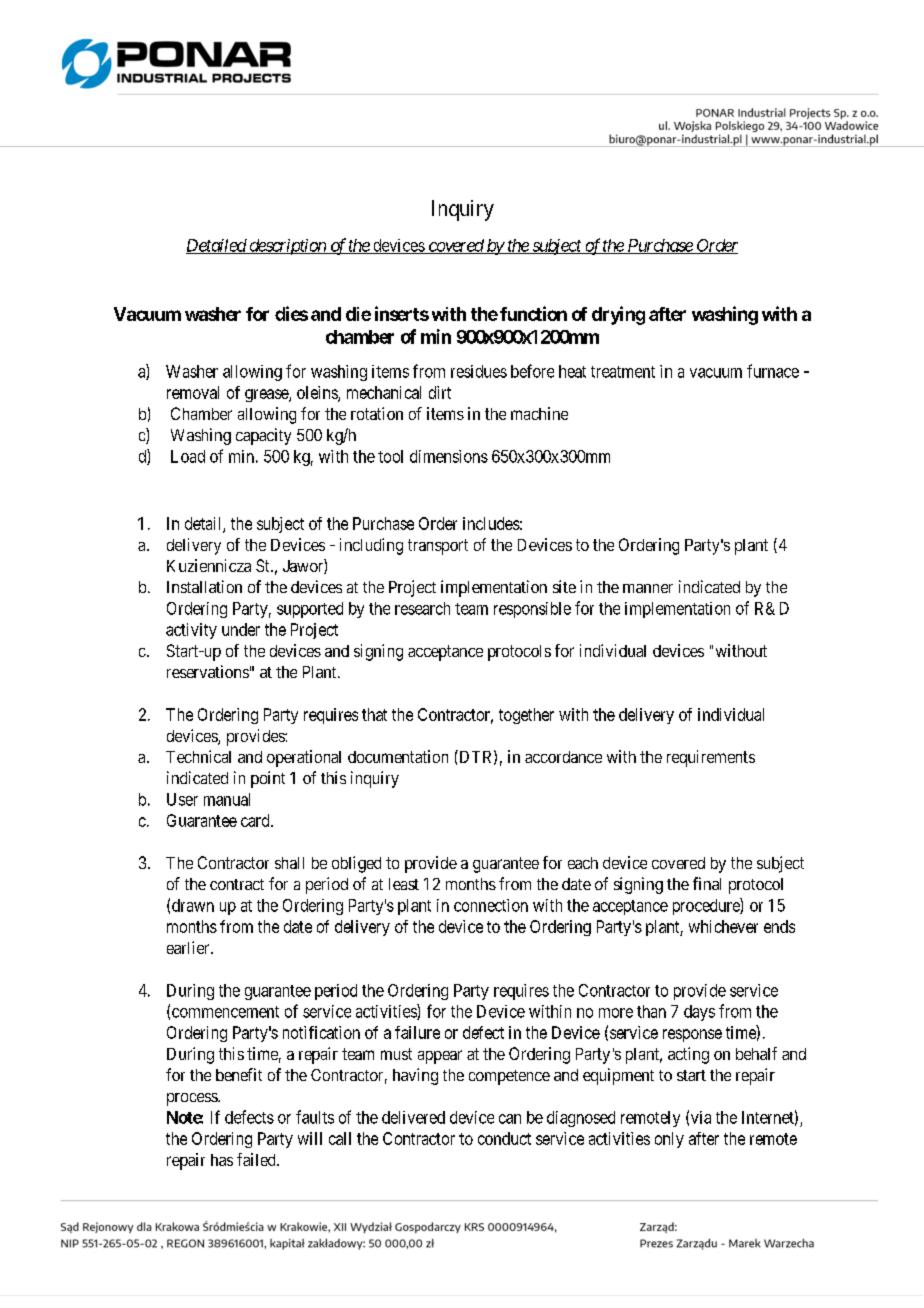 This document has height=1308, width=924. Describe the element at coordinates (711, 758) in the document. I see `requirements` at that location.
